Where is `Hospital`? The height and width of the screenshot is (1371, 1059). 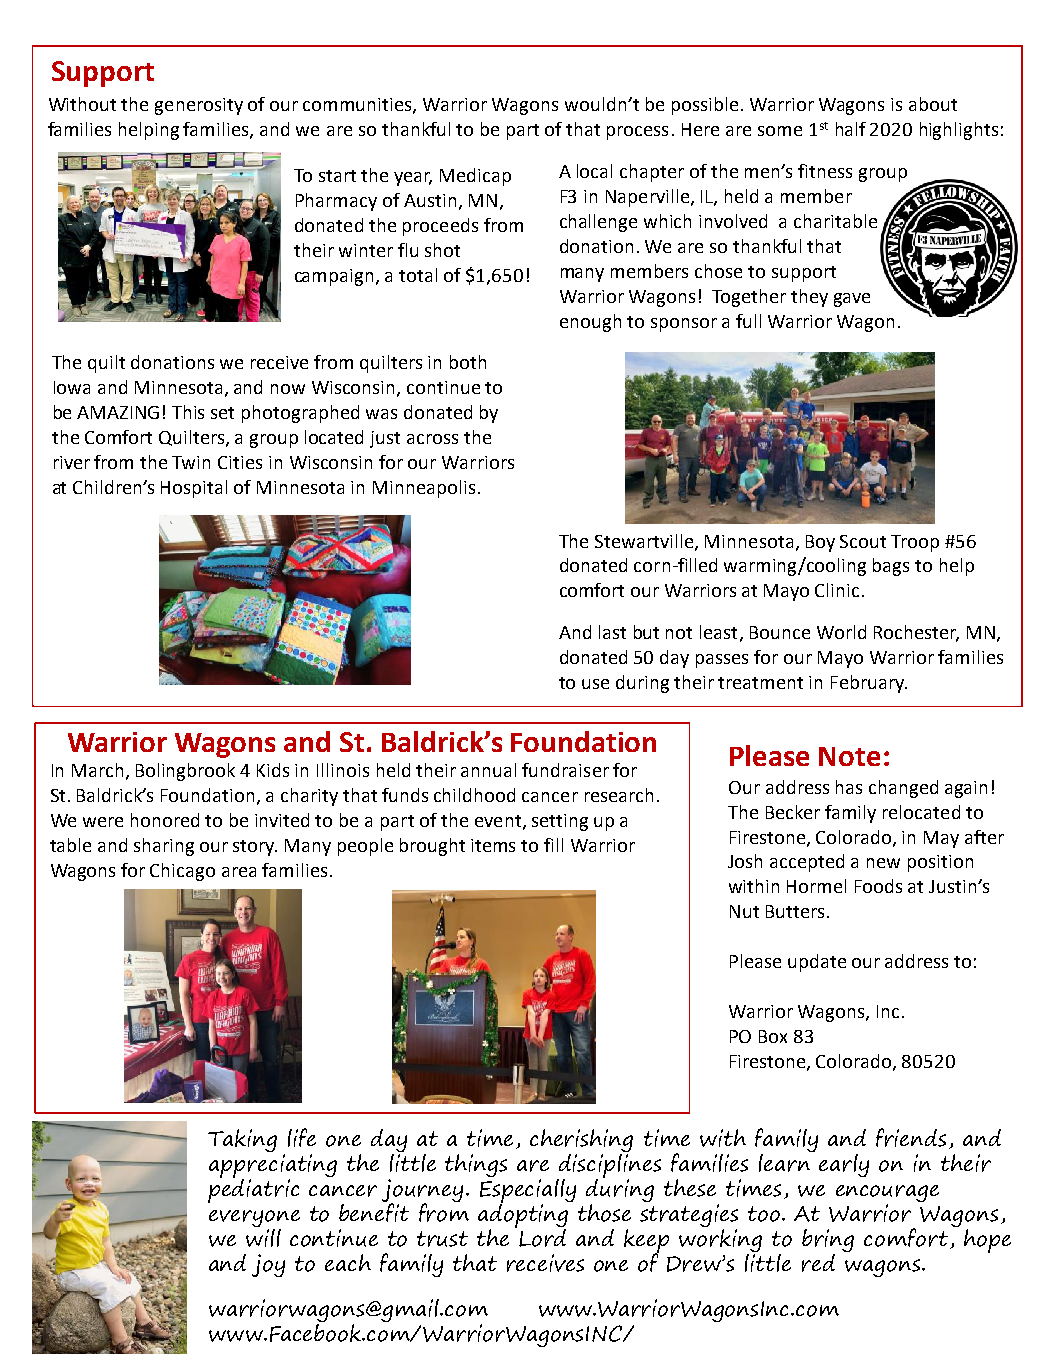 Hospital is located at coordinates (194, 489).
